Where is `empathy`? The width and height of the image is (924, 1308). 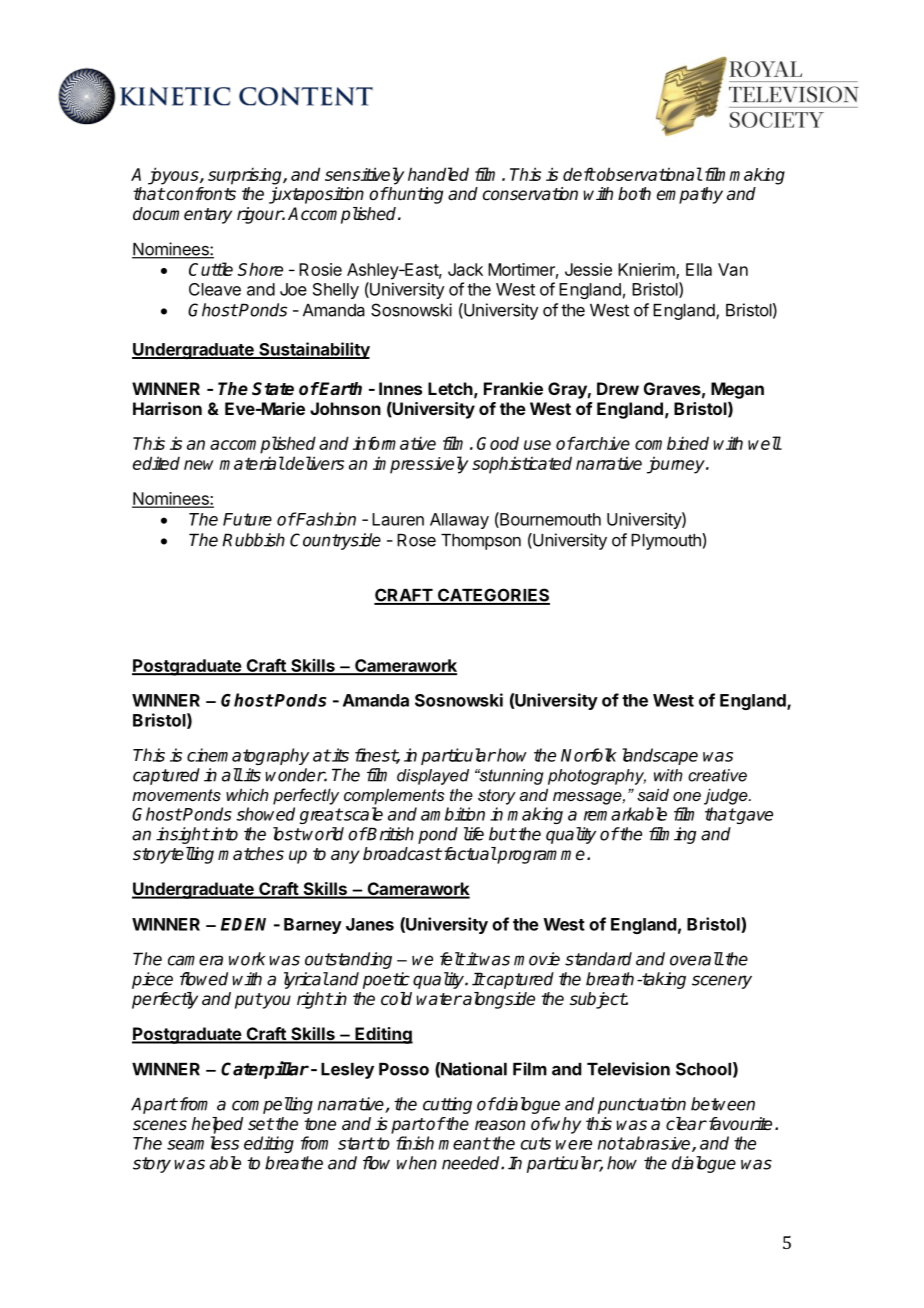
empathy is located at coordinates (690, 195).
